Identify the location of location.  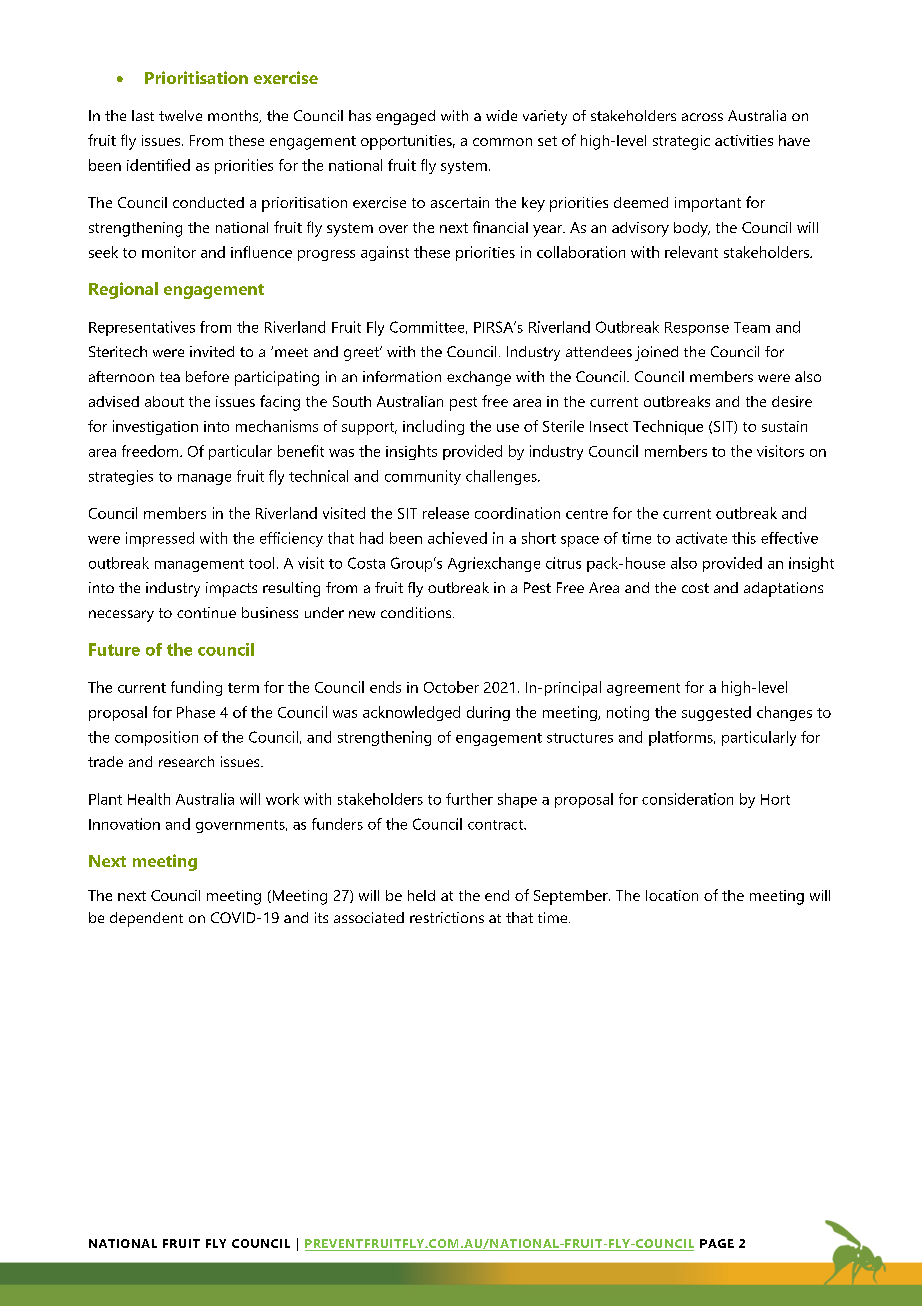
(672, 895).
